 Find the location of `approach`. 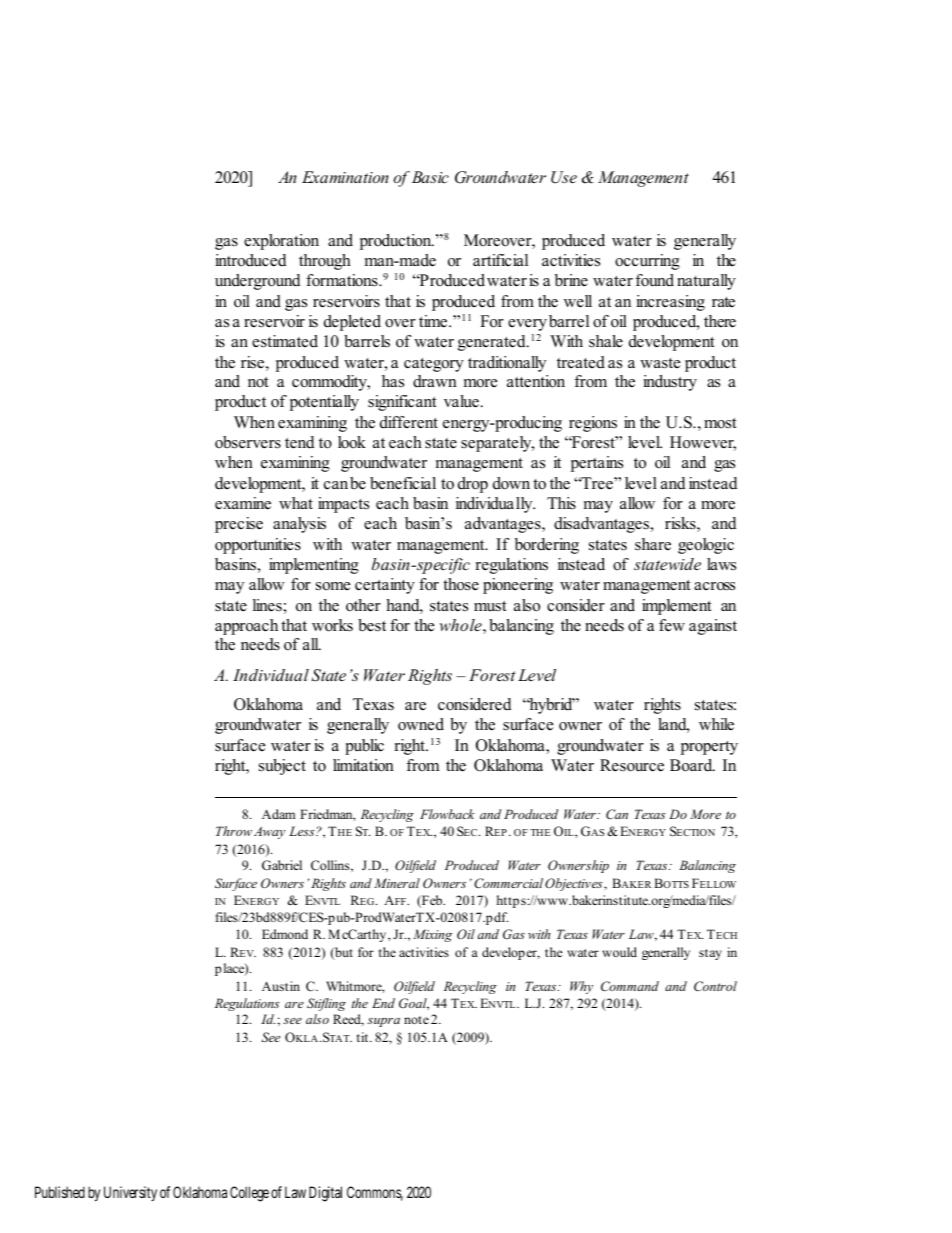

approach is located at coordinates (246, 627).
